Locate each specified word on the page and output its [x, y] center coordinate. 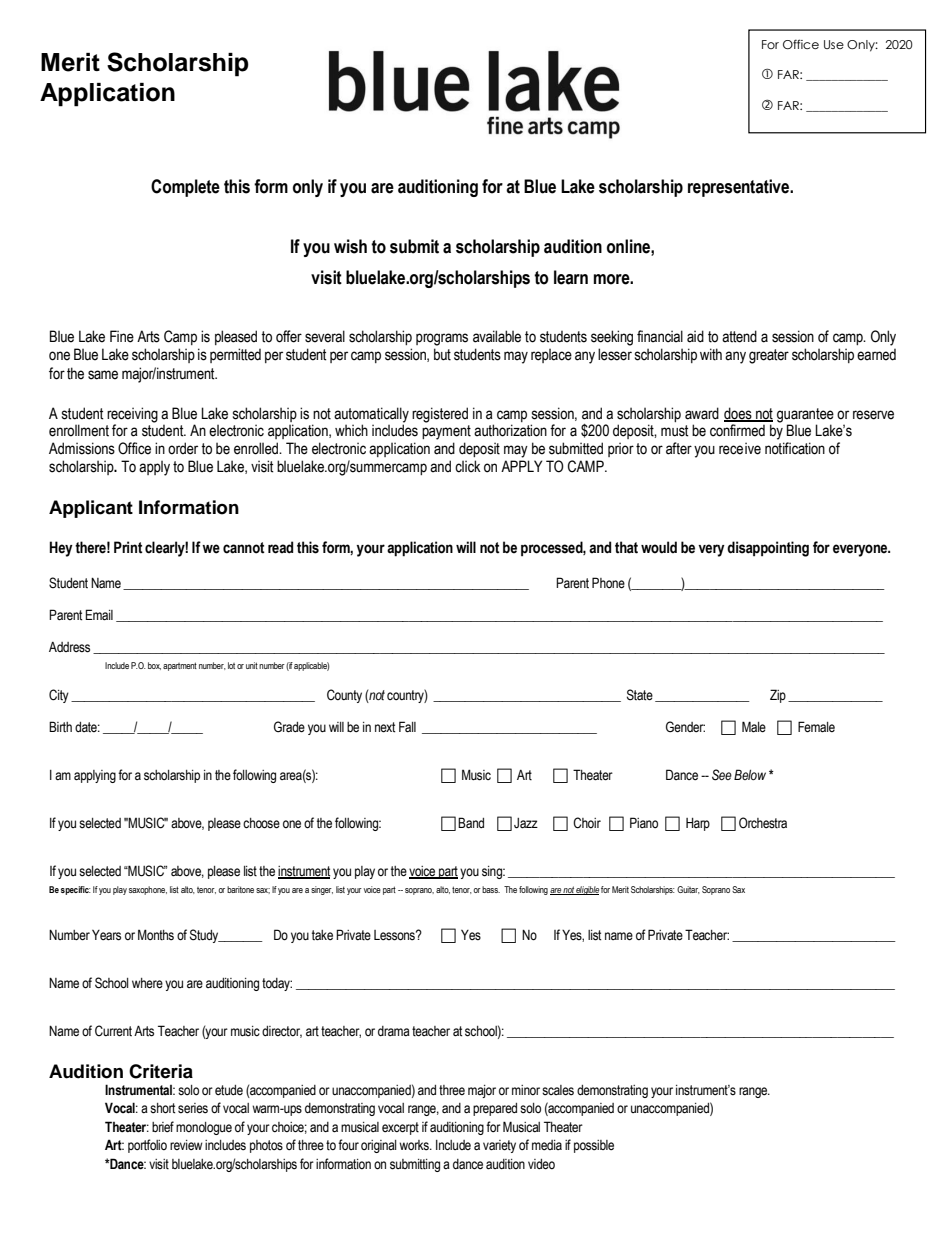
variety [499, 1146]
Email [99, 615]
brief [163, 1126]
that [626, 547]
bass [491, 889]
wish [350, 246]
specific [76, 890]
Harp [698, 824]
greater [769, 356]
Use [834, 44]
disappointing [768, 549]
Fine [122, 336]
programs [442, 339]
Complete [185, 188]
